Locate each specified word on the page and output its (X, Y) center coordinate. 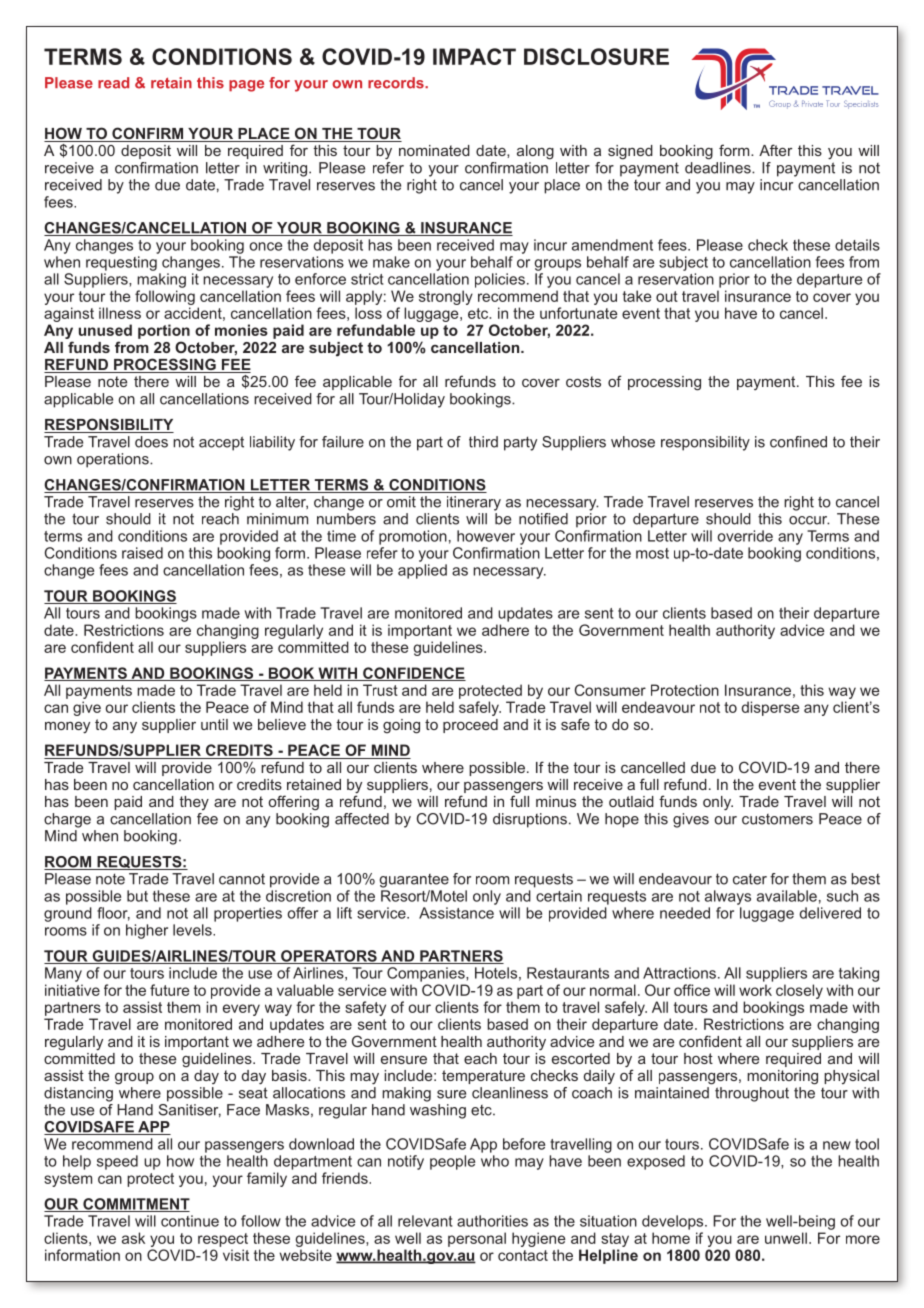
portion (164, 331)
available (787, 896)
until (214, 724)
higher (147, 931)
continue (190, 1221)
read (113, 83)
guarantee (414, 881)
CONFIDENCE (413, 674)
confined (798, 442)
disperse (770, 708)
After (775, 150)
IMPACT (474, 56)
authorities (492, 1221)
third (483, 442)
